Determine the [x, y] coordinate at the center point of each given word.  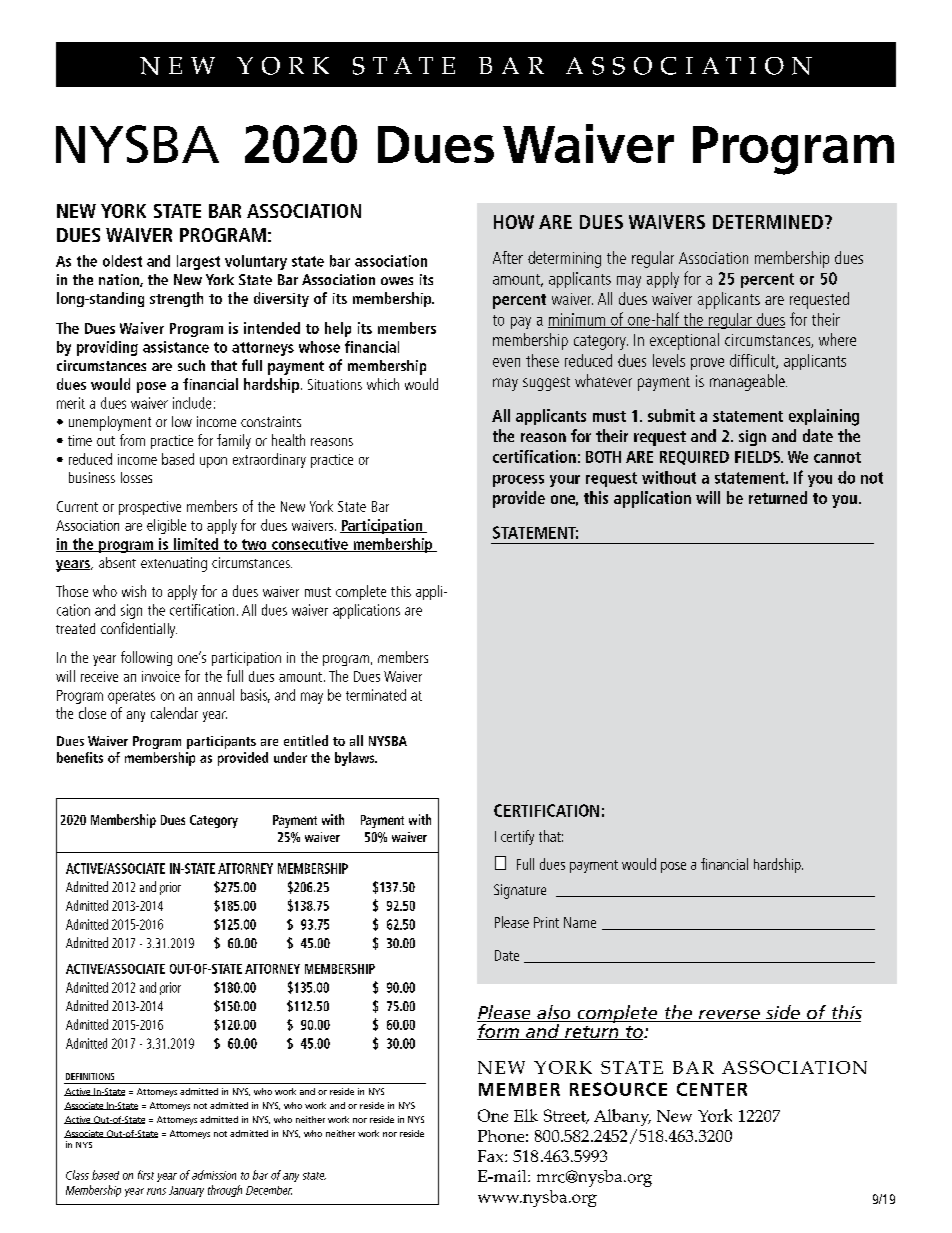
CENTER [712, 1089]
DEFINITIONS [90, 1076]
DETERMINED [768, 222]
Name [580, 922]
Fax [492, 1156]
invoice [161, 676]
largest [198, 262]
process [518, 481]
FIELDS [759, 457]
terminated [376, 695]
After [508, 257]
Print [546, 922]
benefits [80, 757]
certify [517, 837]
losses [136, 477]
